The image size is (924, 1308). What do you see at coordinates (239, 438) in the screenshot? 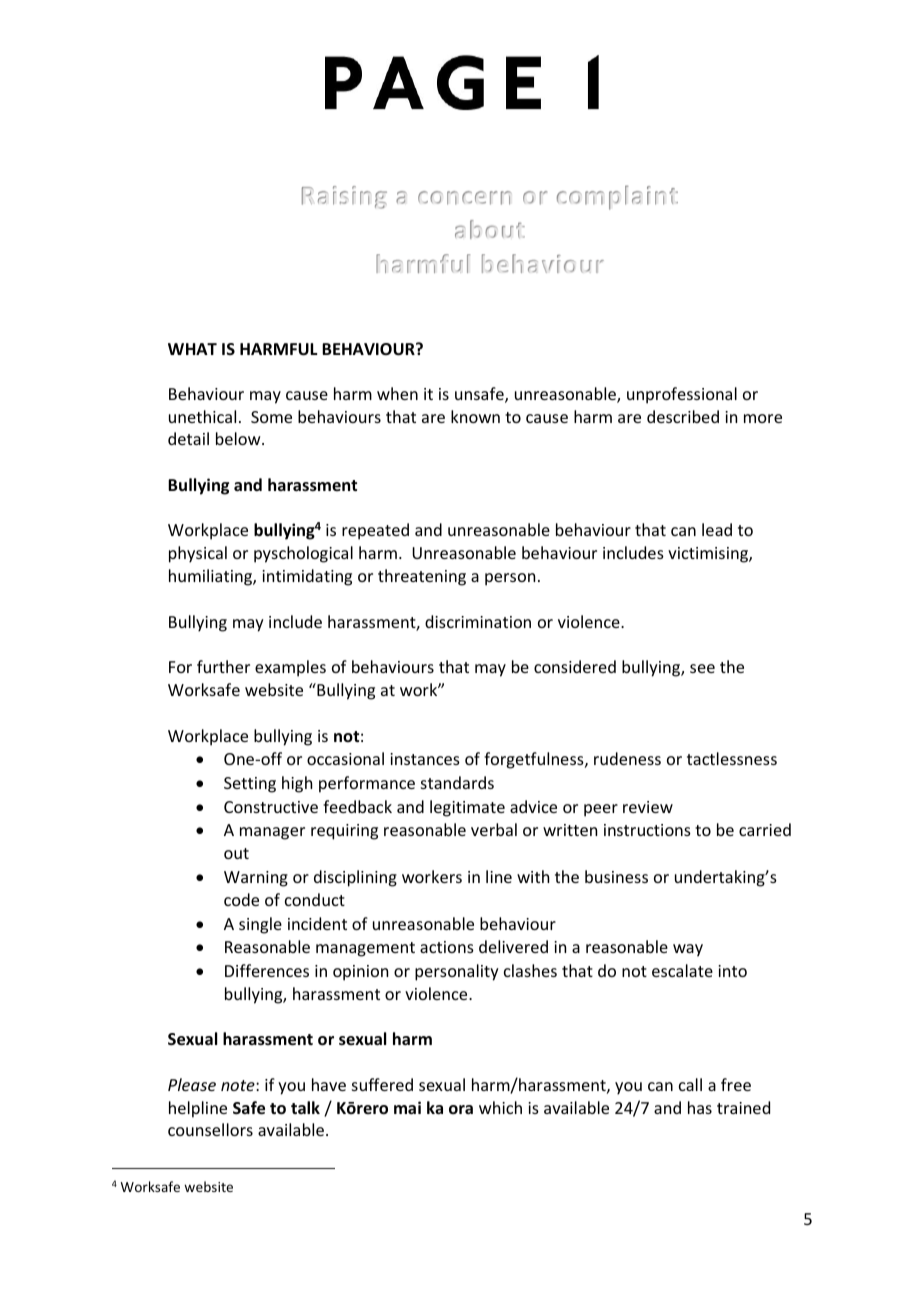
I see `below` at bounding box center [239, 438].
